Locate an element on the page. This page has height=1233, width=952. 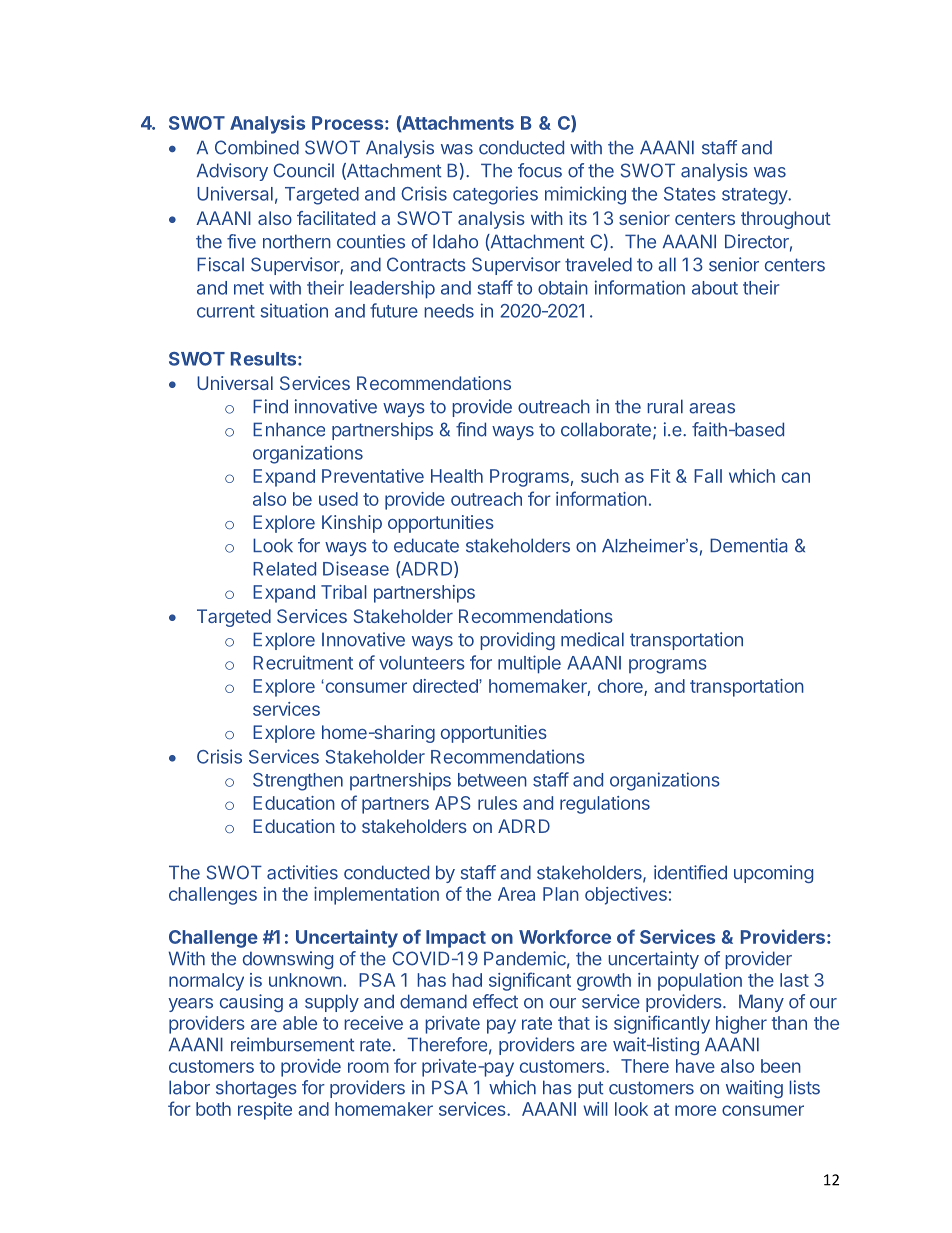
shortages is located at coordinates (256, 1089).
